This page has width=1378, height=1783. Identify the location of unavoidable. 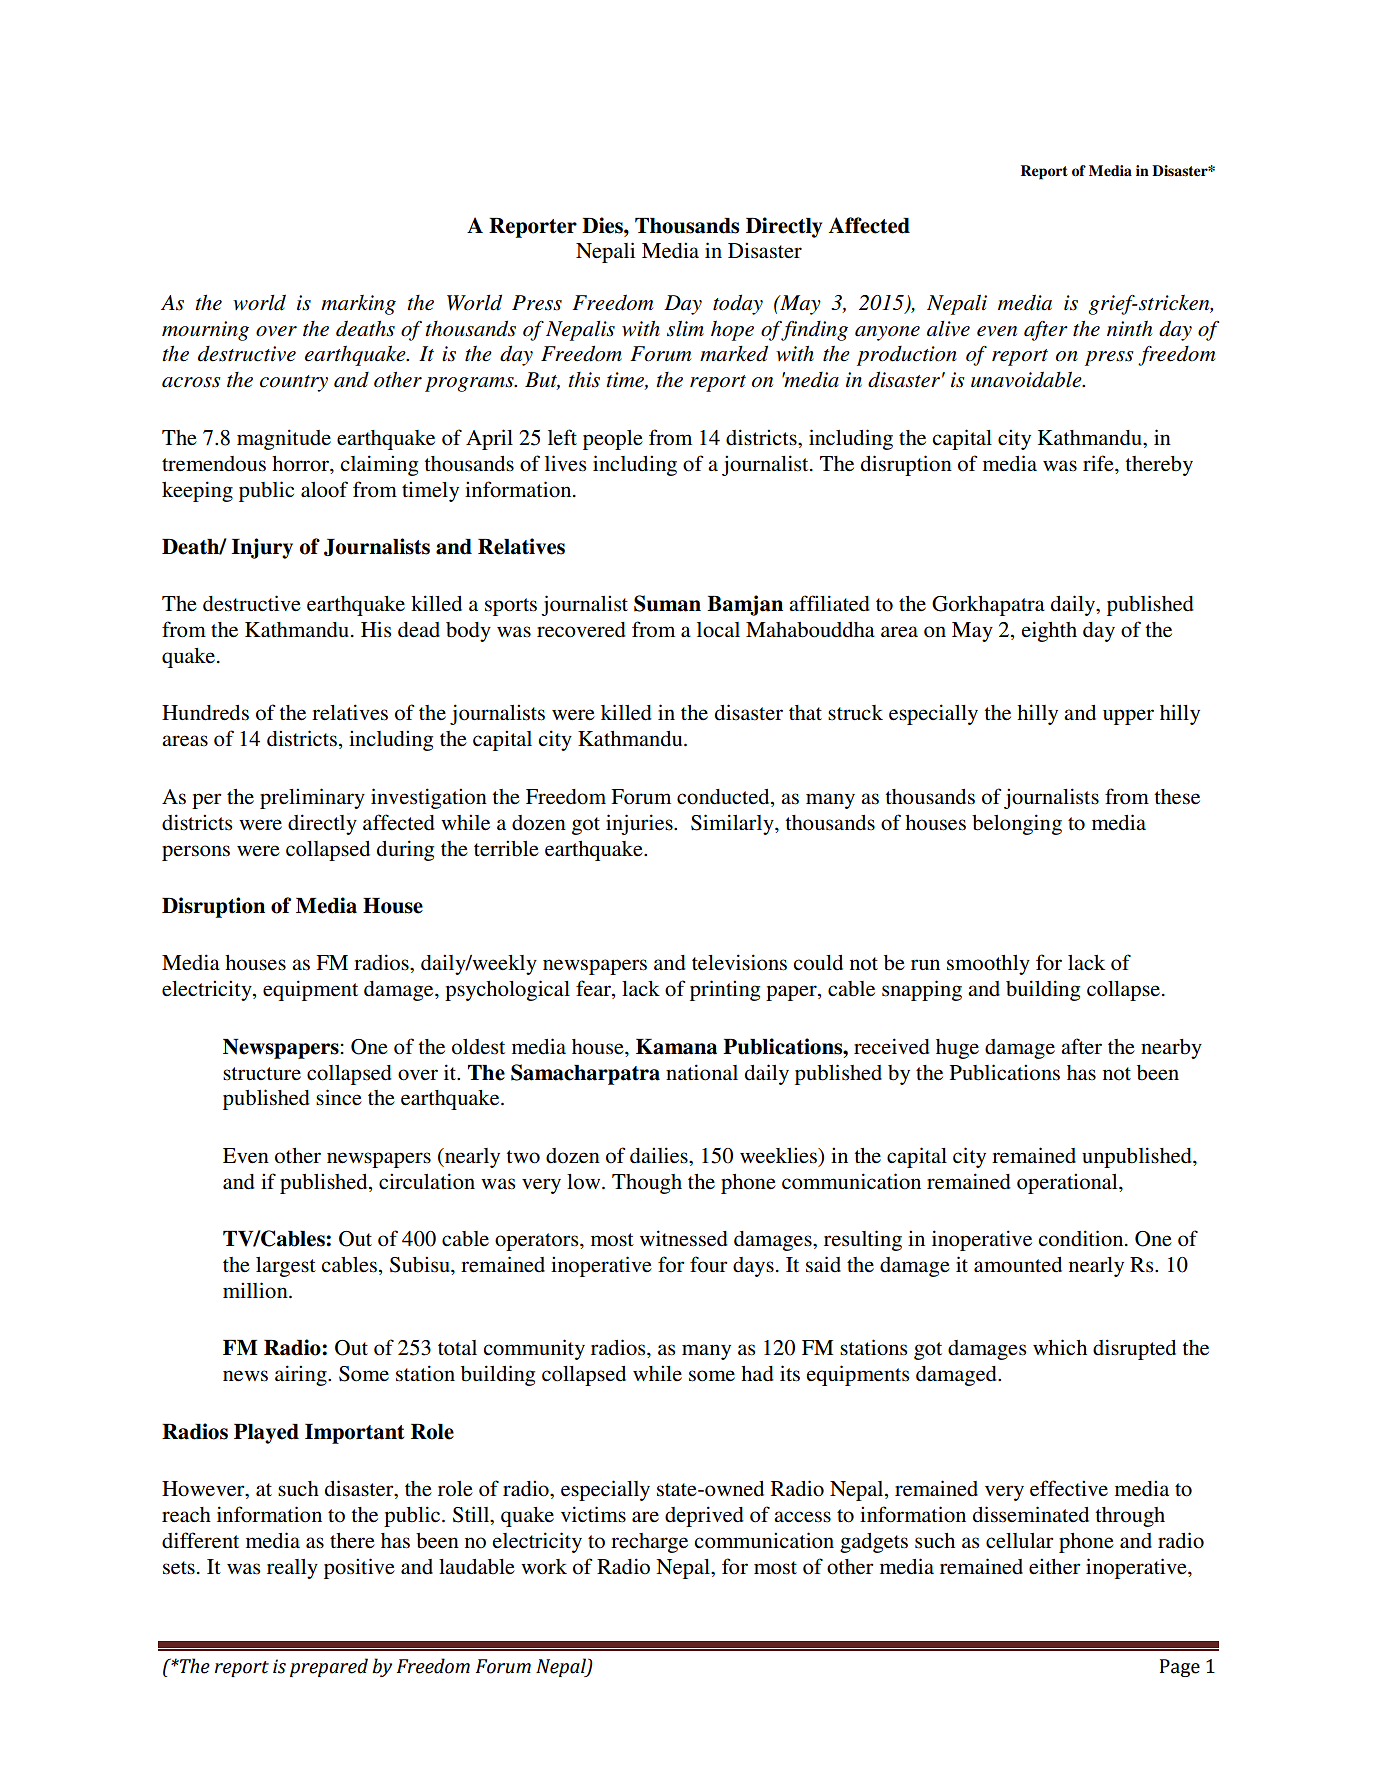
(1027, 379).
